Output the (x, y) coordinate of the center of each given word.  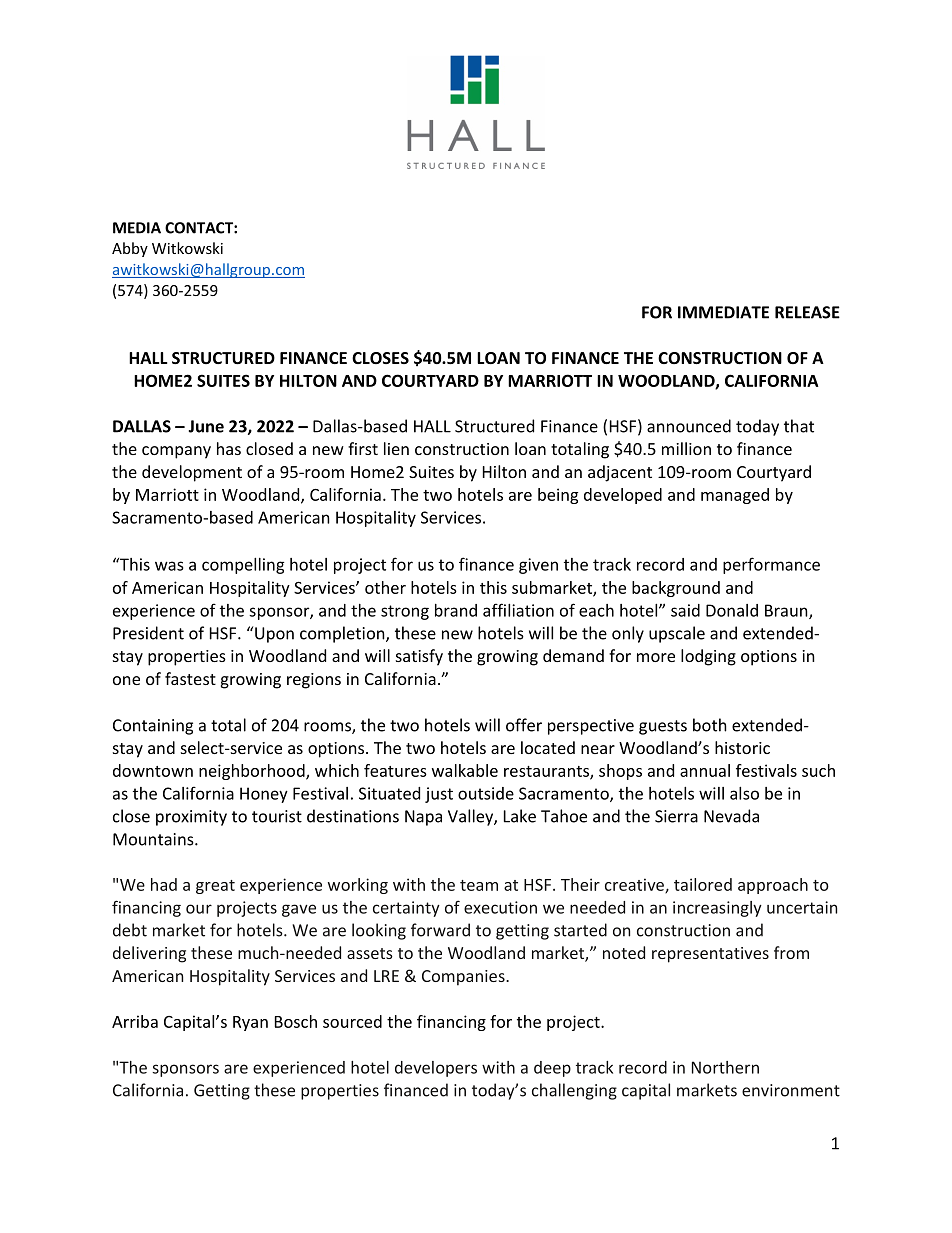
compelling (243, 566)
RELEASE (807, 312)
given (538, 566)
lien (396, 448)
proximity (191, 818)
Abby (130, 249)
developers (436, 1069)
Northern (725, 1067)
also (744, 793)
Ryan (250, 1023)
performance (771, 565)
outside (486, 793)
